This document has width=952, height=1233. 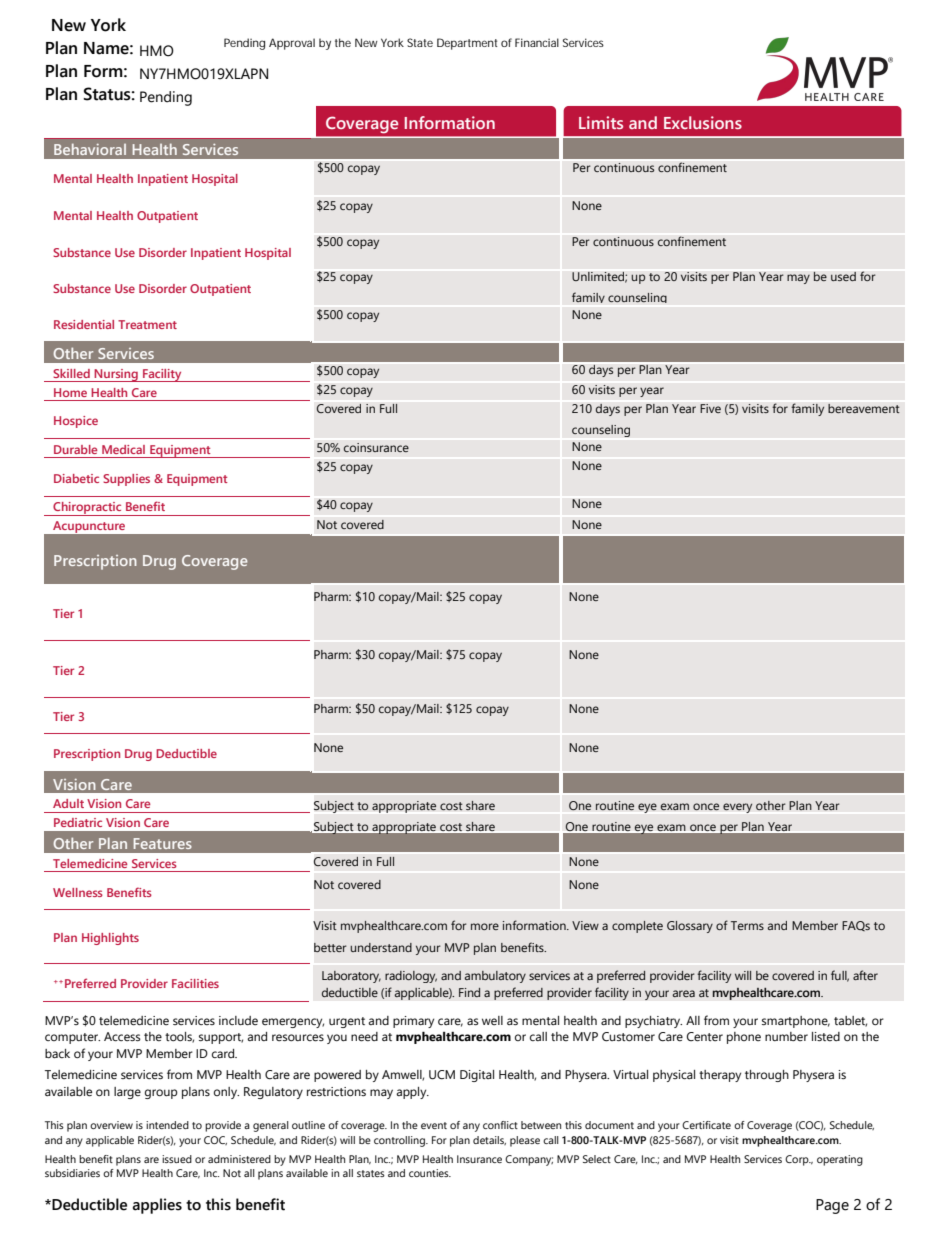 I want to click on Glossary, so click(x=690, y=927).
